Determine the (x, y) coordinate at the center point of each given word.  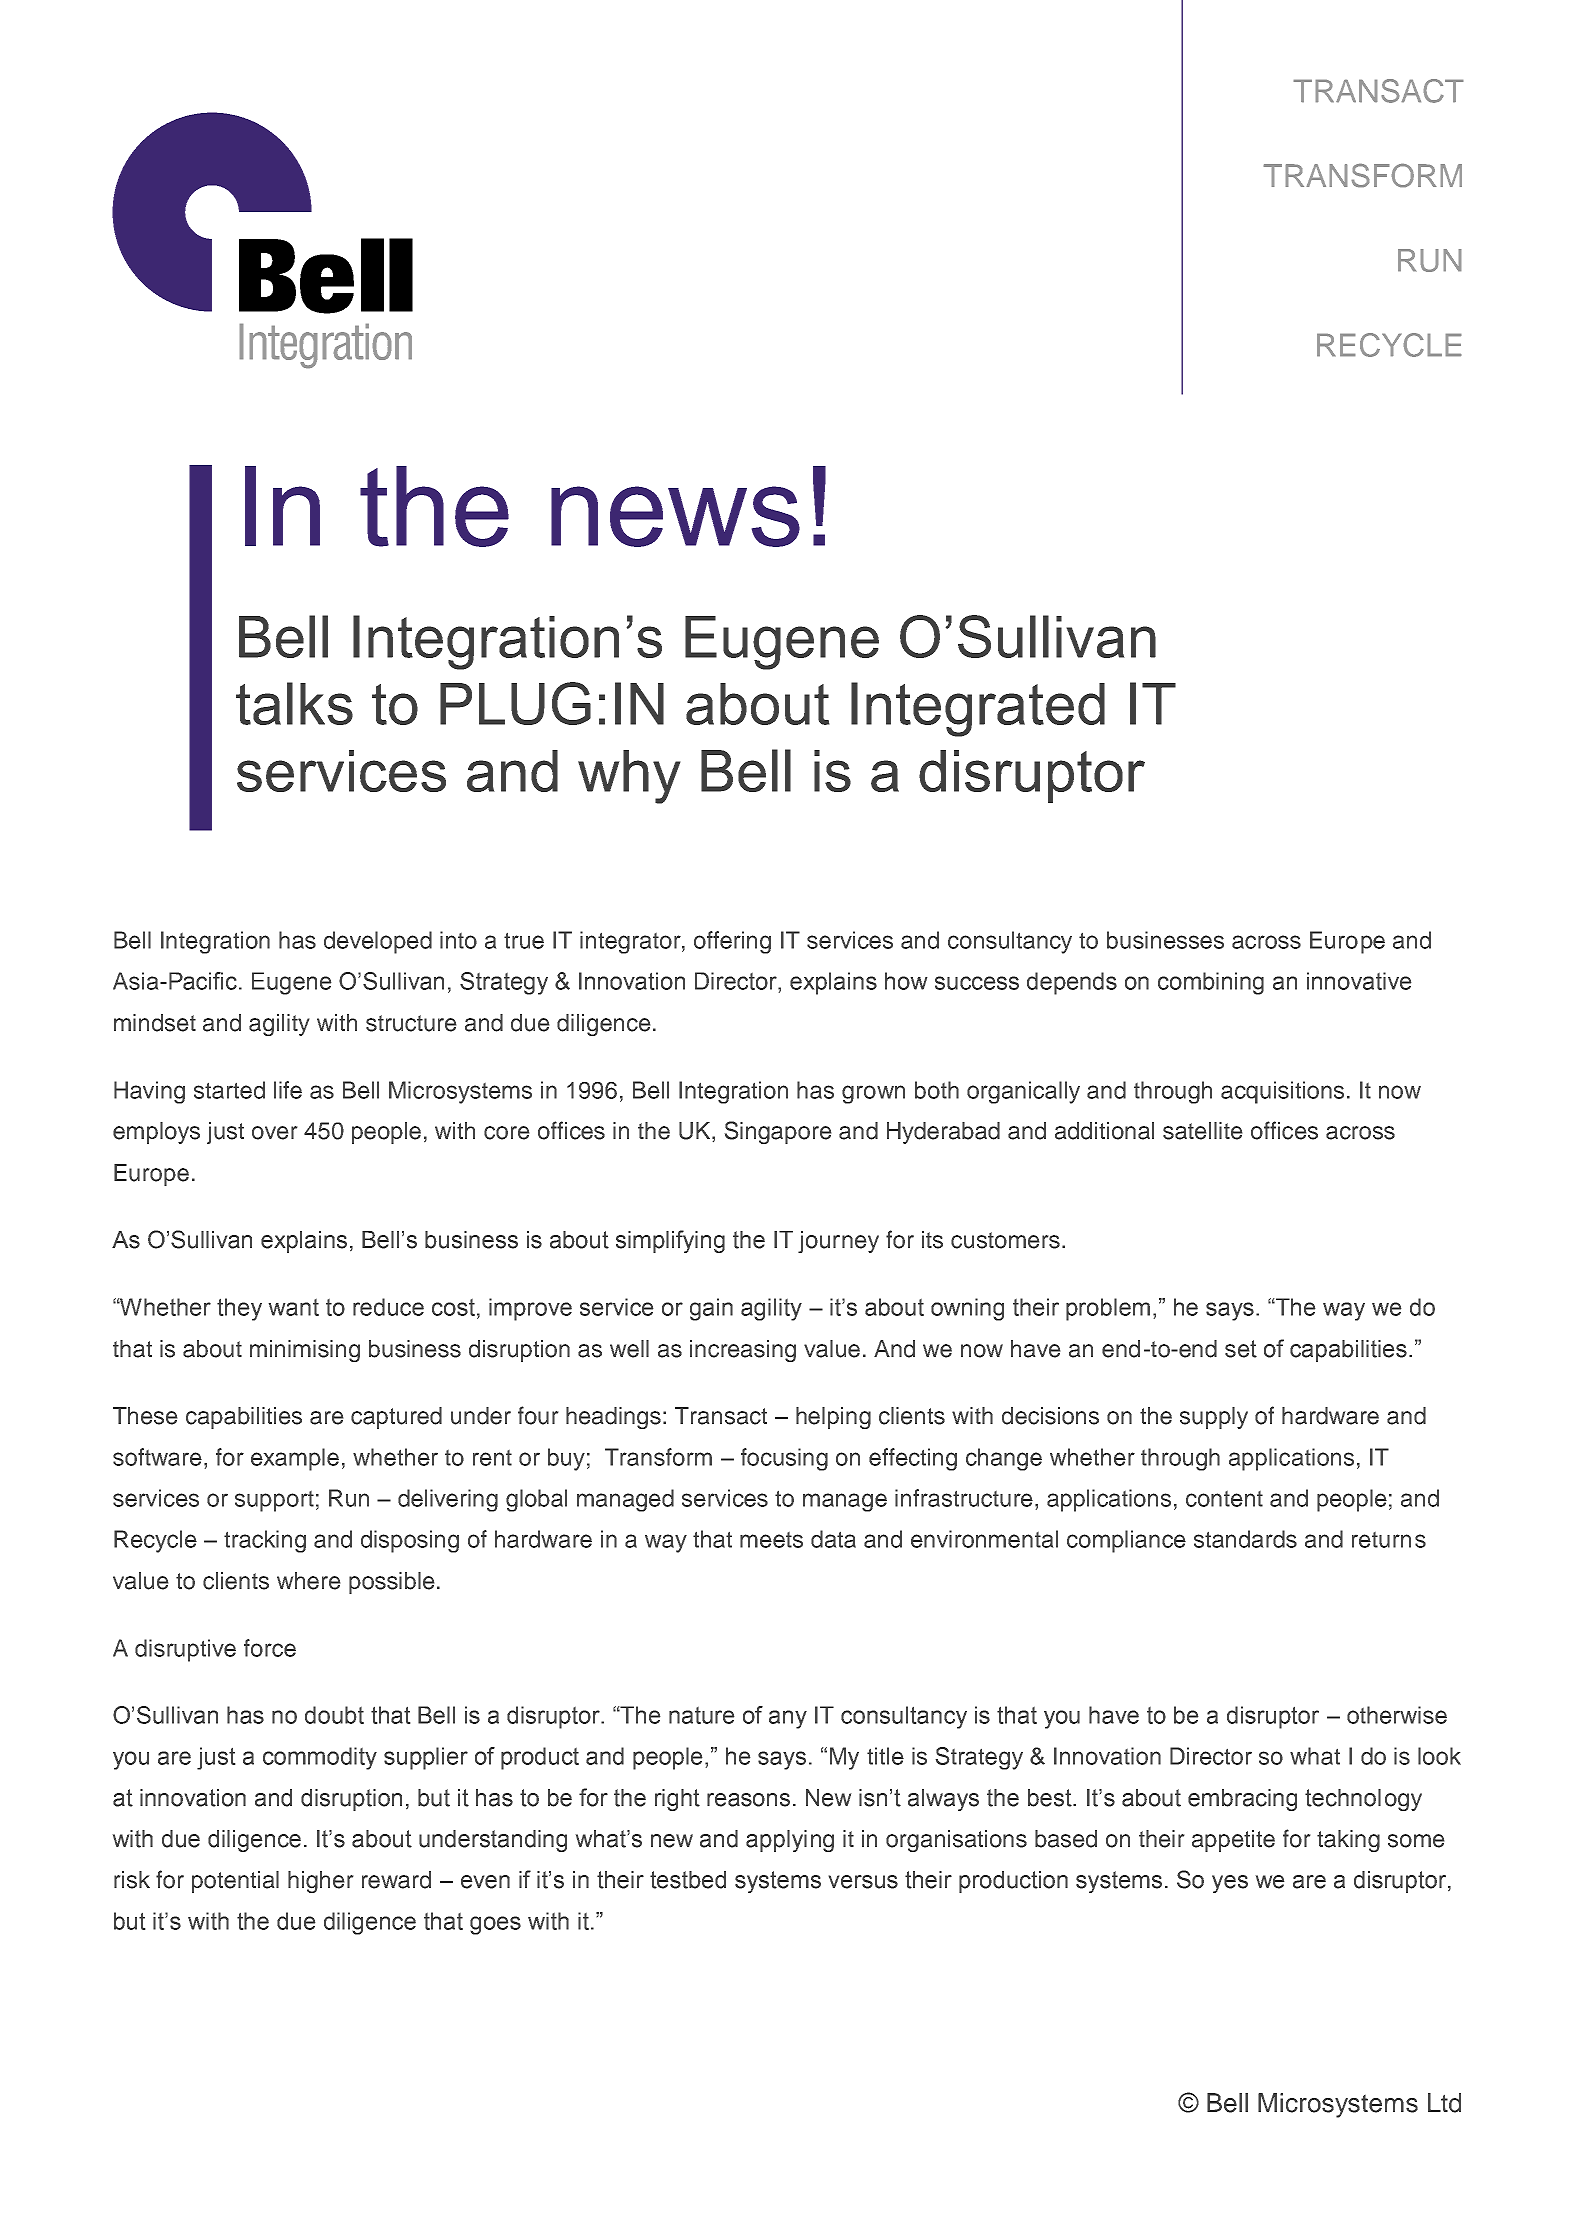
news (675, 516)
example (295, 1459)
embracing (1242, 1800)
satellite (1202, 1131)
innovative (1359, 981)
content (1224, 1499)
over (274, 1133)
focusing (784, 1459)
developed (378, 942)
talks (294, 703)
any (788, 1719)
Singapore (778, 1132)
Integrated (978, 709)
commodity (320, 1758)
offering (732, 942)
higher (320, 1882)
